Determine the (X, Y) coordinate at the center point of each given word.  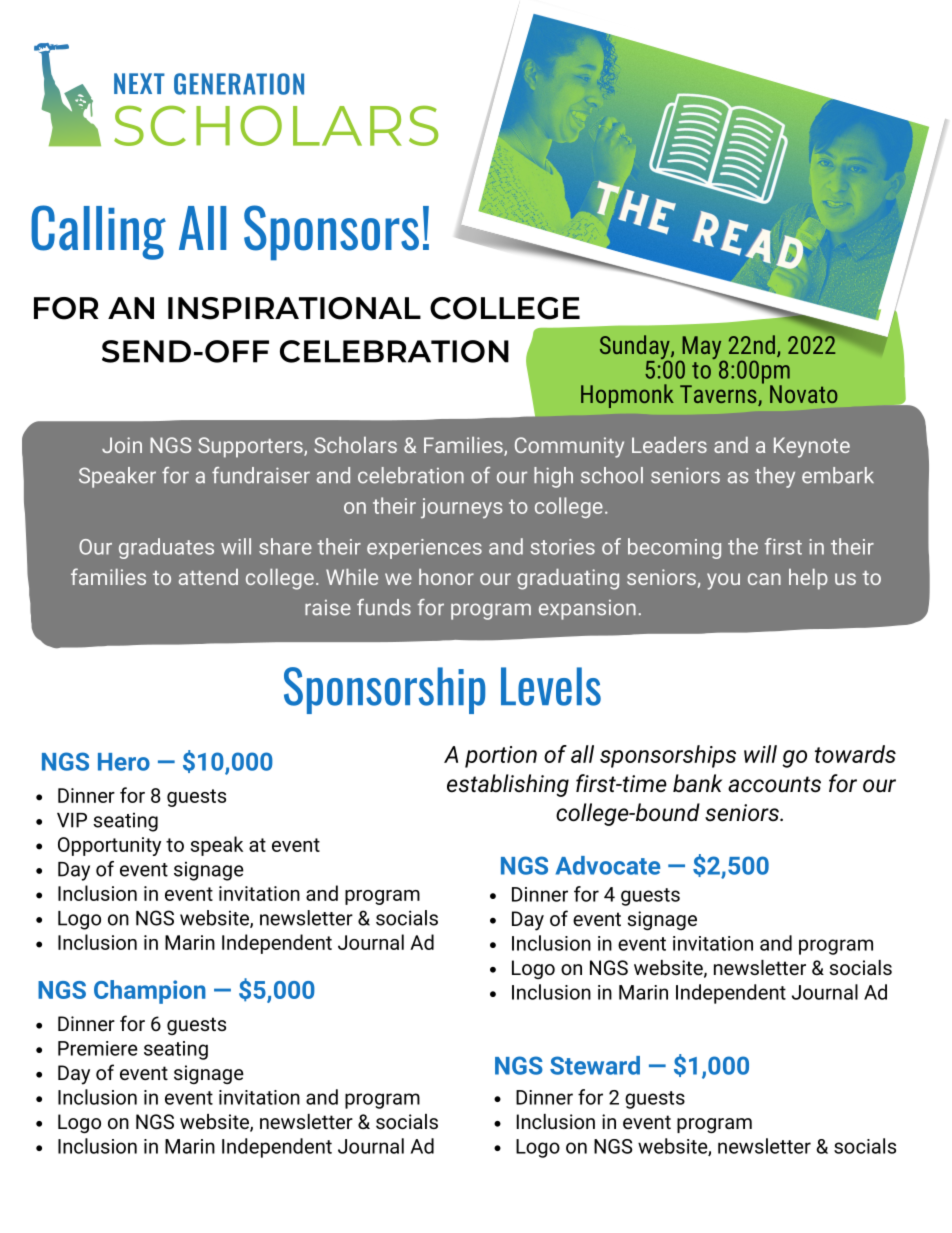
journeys (462, 508)
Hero (124, 762)
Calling (98, 232)
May (702, 349)
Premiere (98, 1048)
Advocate (608, 865)
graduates (166, 548)
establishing (508, 785)
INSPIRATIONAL (294, 308)
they (775, 477)
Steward (595, 1065)
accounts (774, 784)
